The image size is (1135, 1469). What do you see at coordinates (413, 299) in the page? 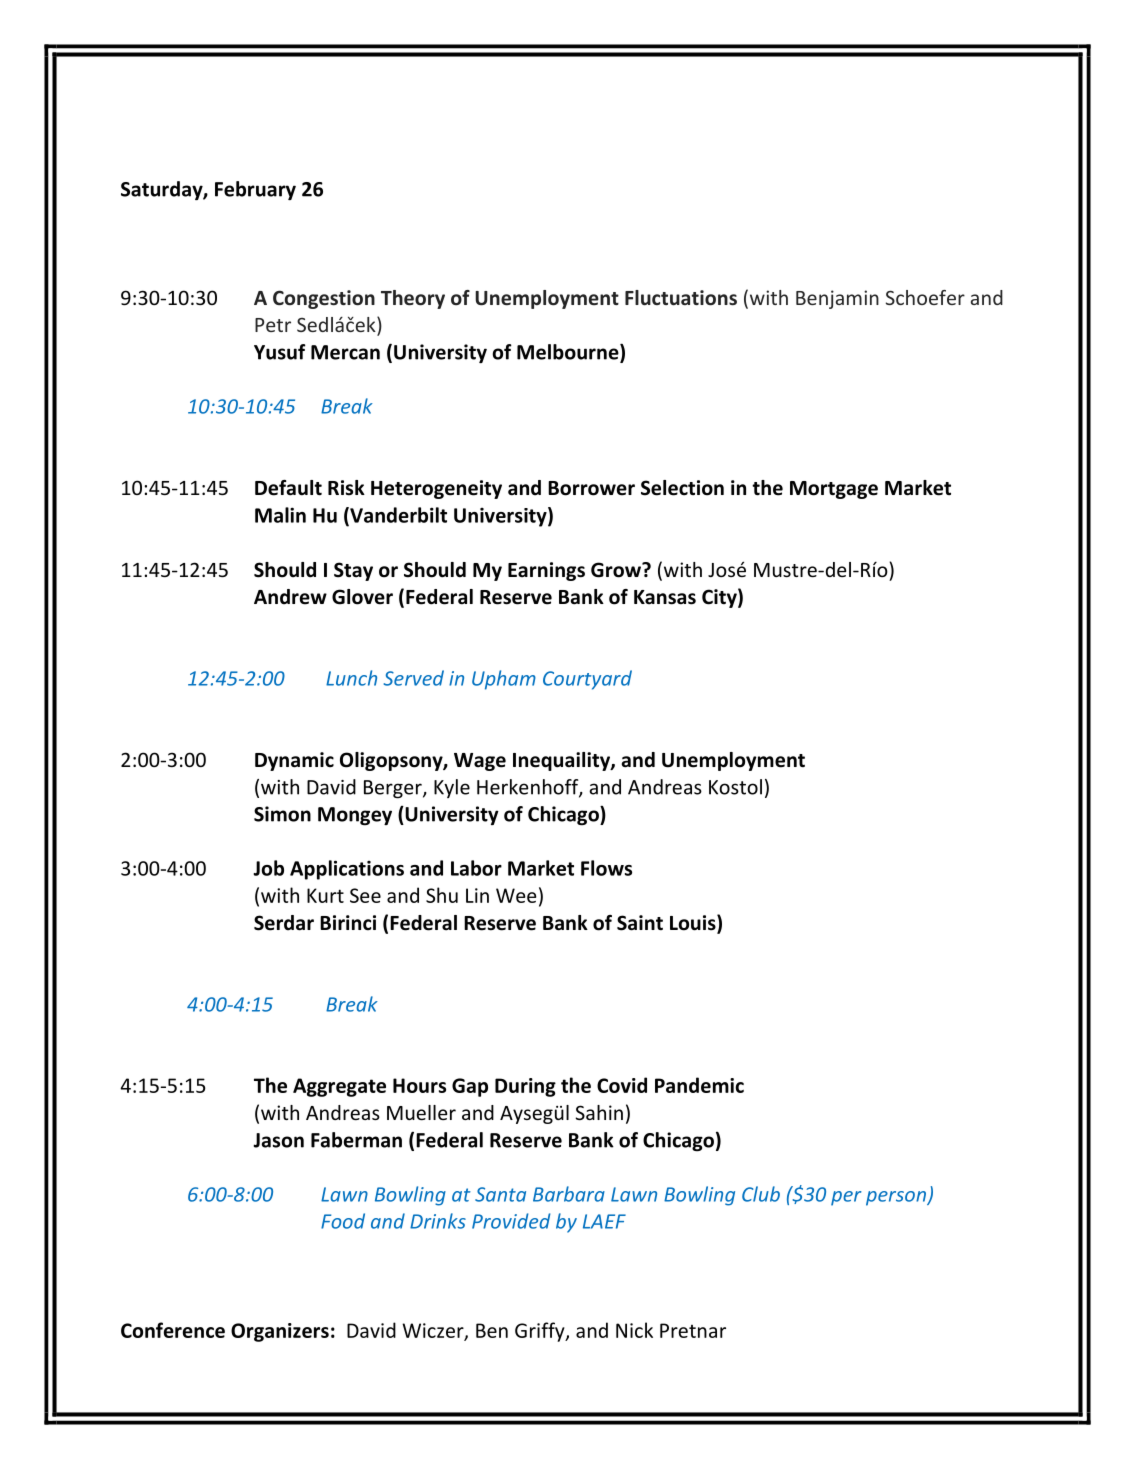
I see `Theory` at bounding box center [413, 299].
